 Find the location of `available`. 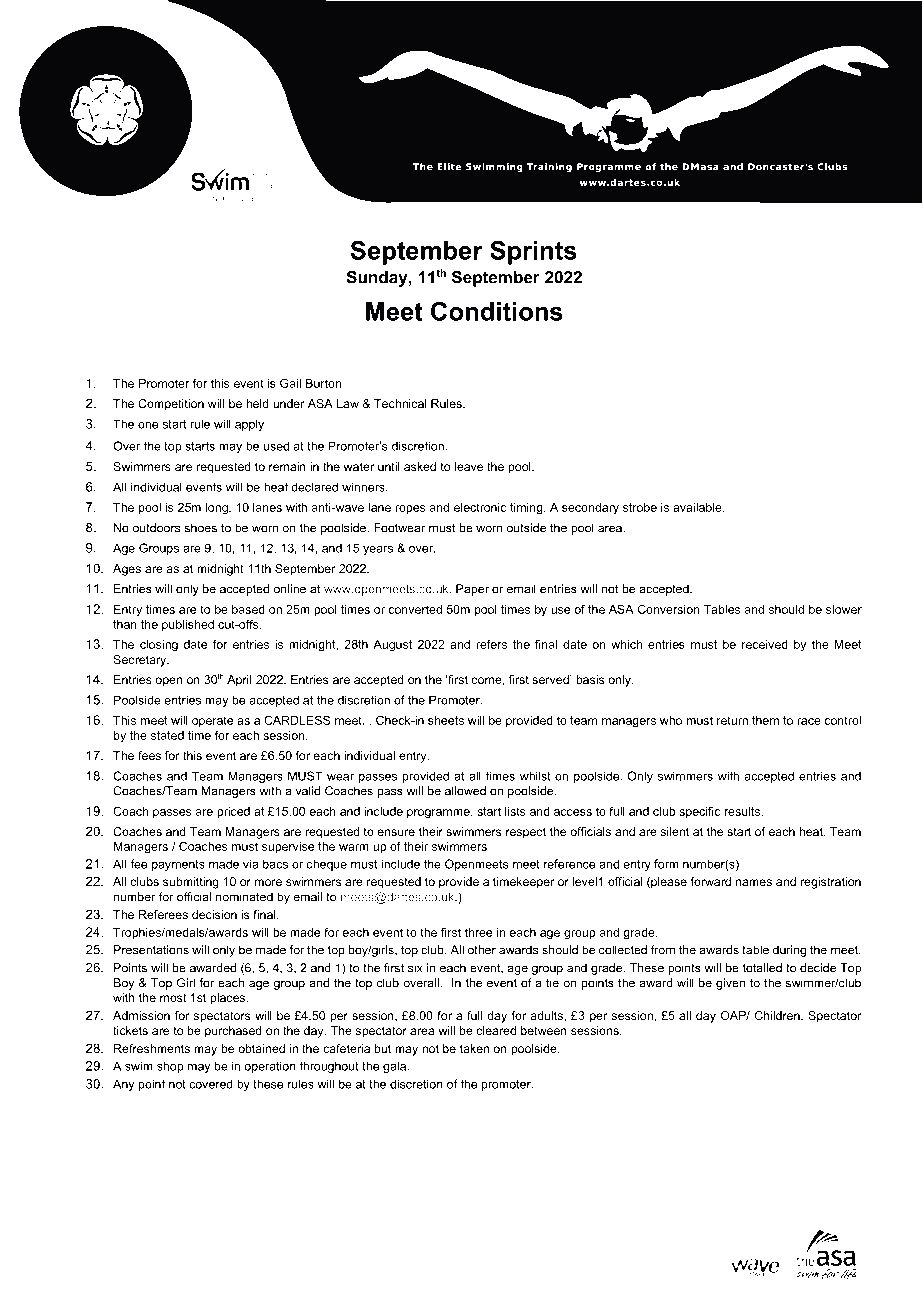

available is located at coordinates (698, 507).
